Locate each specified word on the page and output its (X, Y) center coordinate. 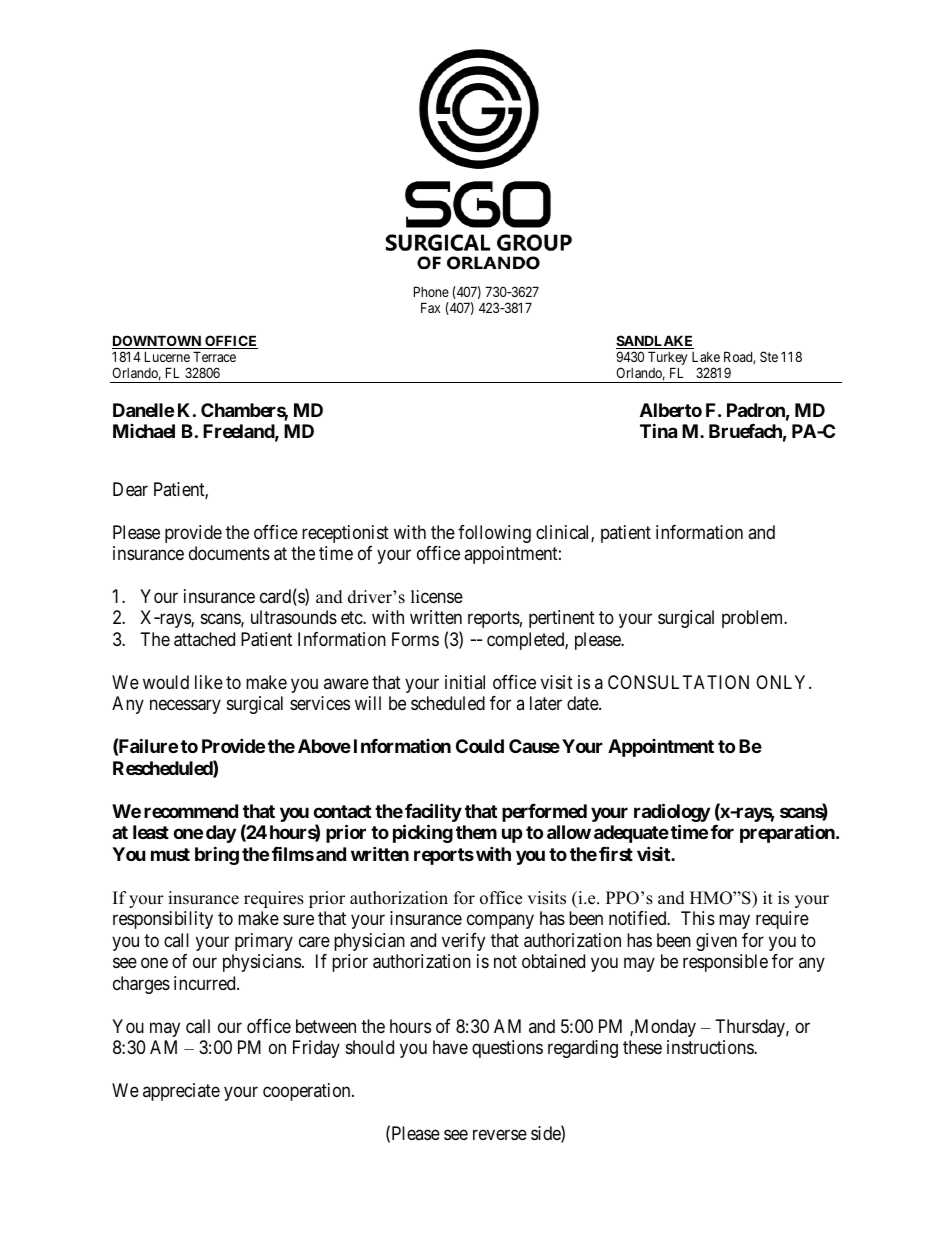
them (476, 832)
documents (229, 553)
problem (754, 619)
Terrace (214, 356)
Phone (431, 291)
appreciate (181, 1092)
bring (217, 855)
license (437, 596)
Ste (769, 356)
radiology (672, 814)
